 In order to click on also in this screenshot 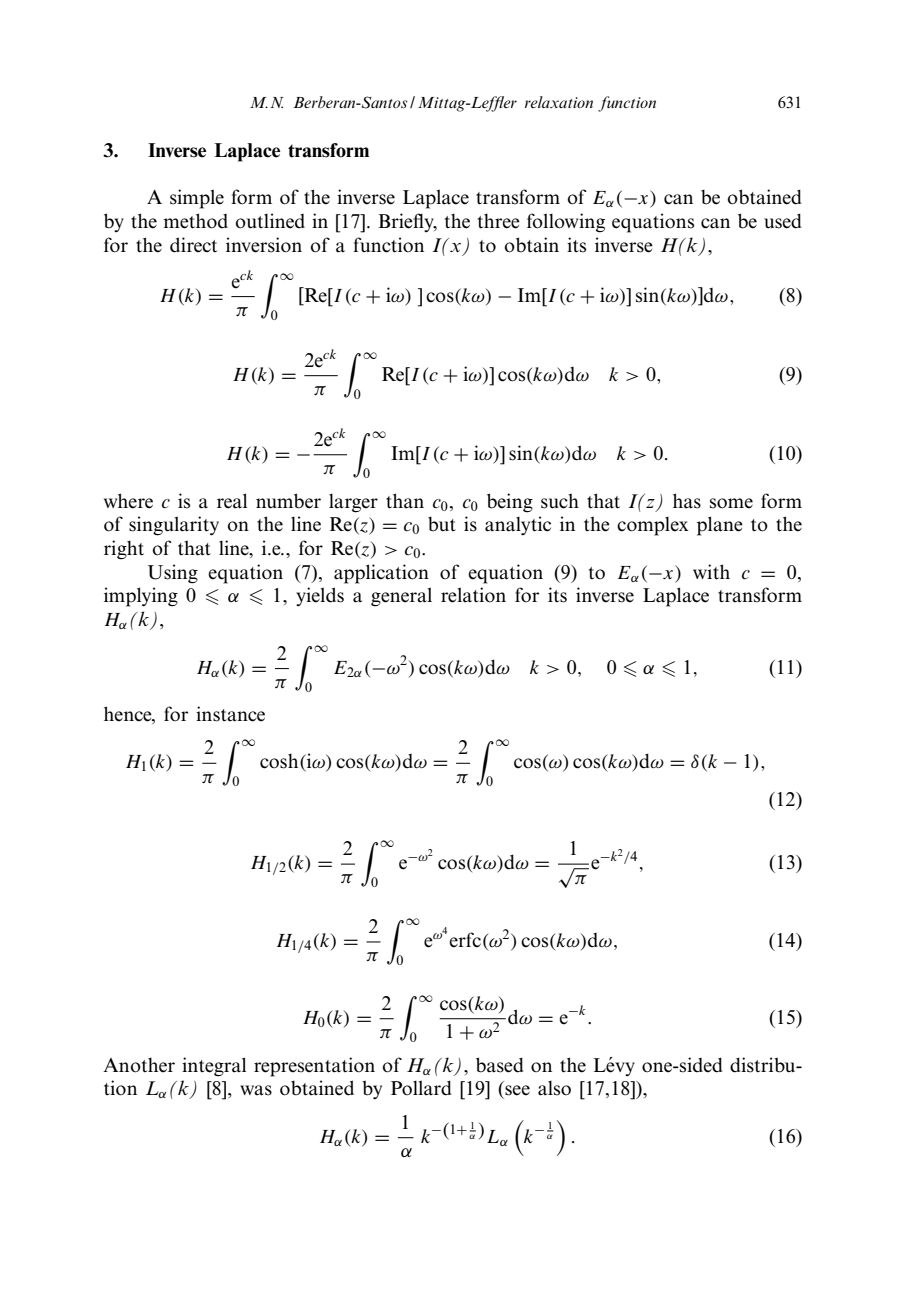, I will do `click(554, 1088)`.
